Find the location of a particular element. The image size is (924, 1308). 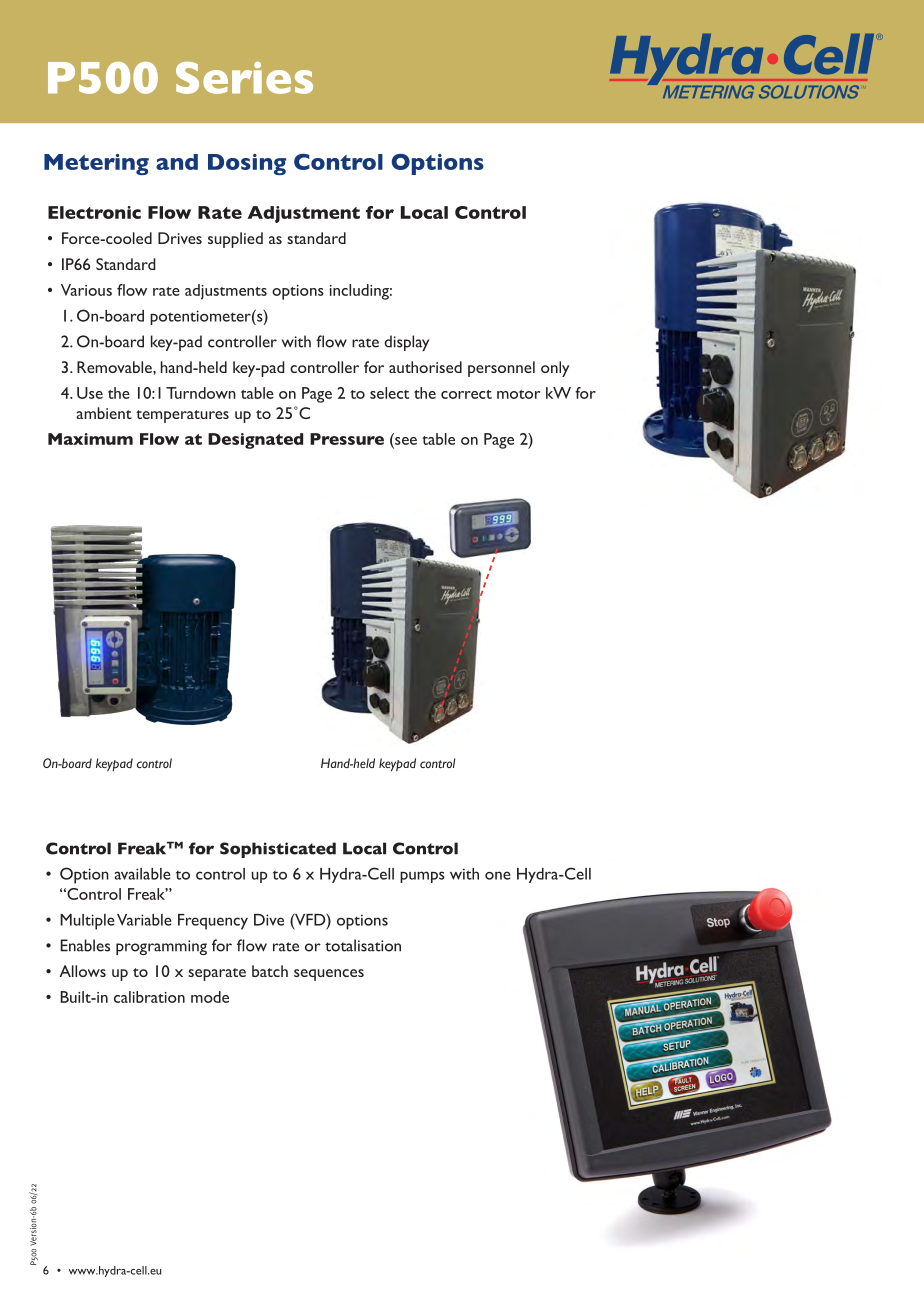

Dosing is located at coordinates (247, 164).
